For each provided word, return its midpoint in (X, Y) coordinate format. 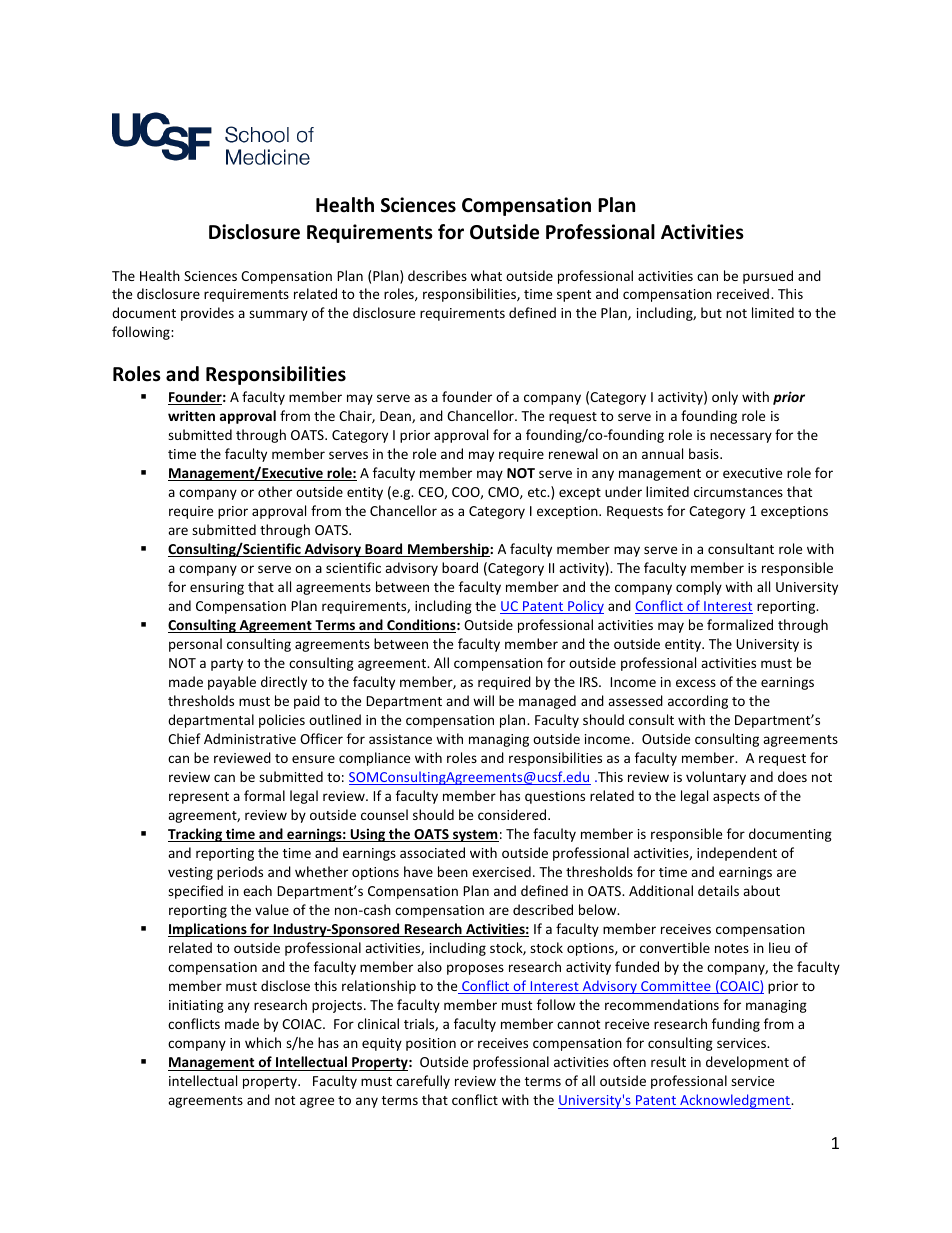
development (747, 1063)
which (263, 1042)
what (486, 275)
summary (278, 315)
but (711, 312)
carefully (423, 1082)
